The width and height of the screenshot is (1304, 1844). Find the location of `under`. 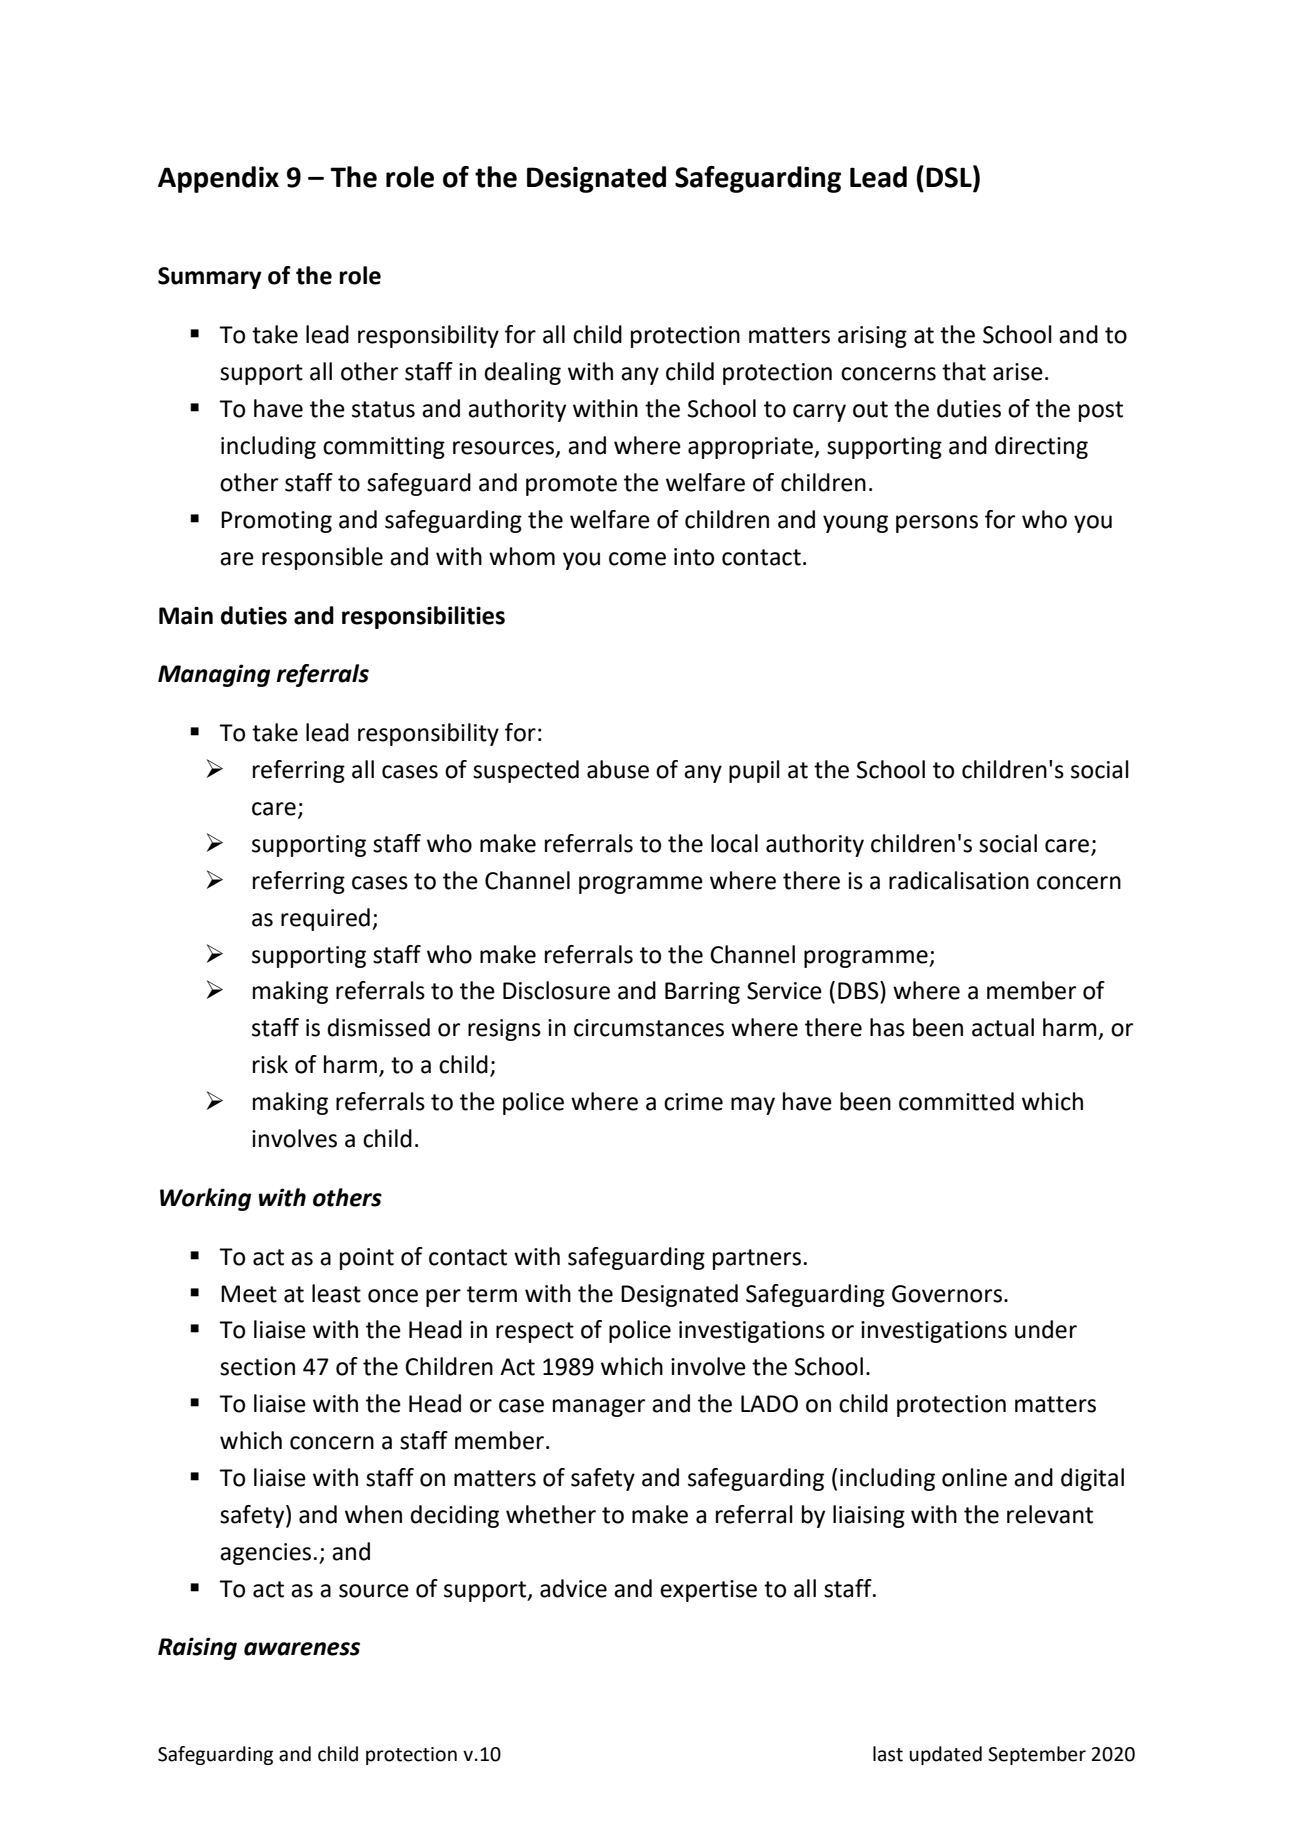

under is located at coordinates (1046, 1329).
